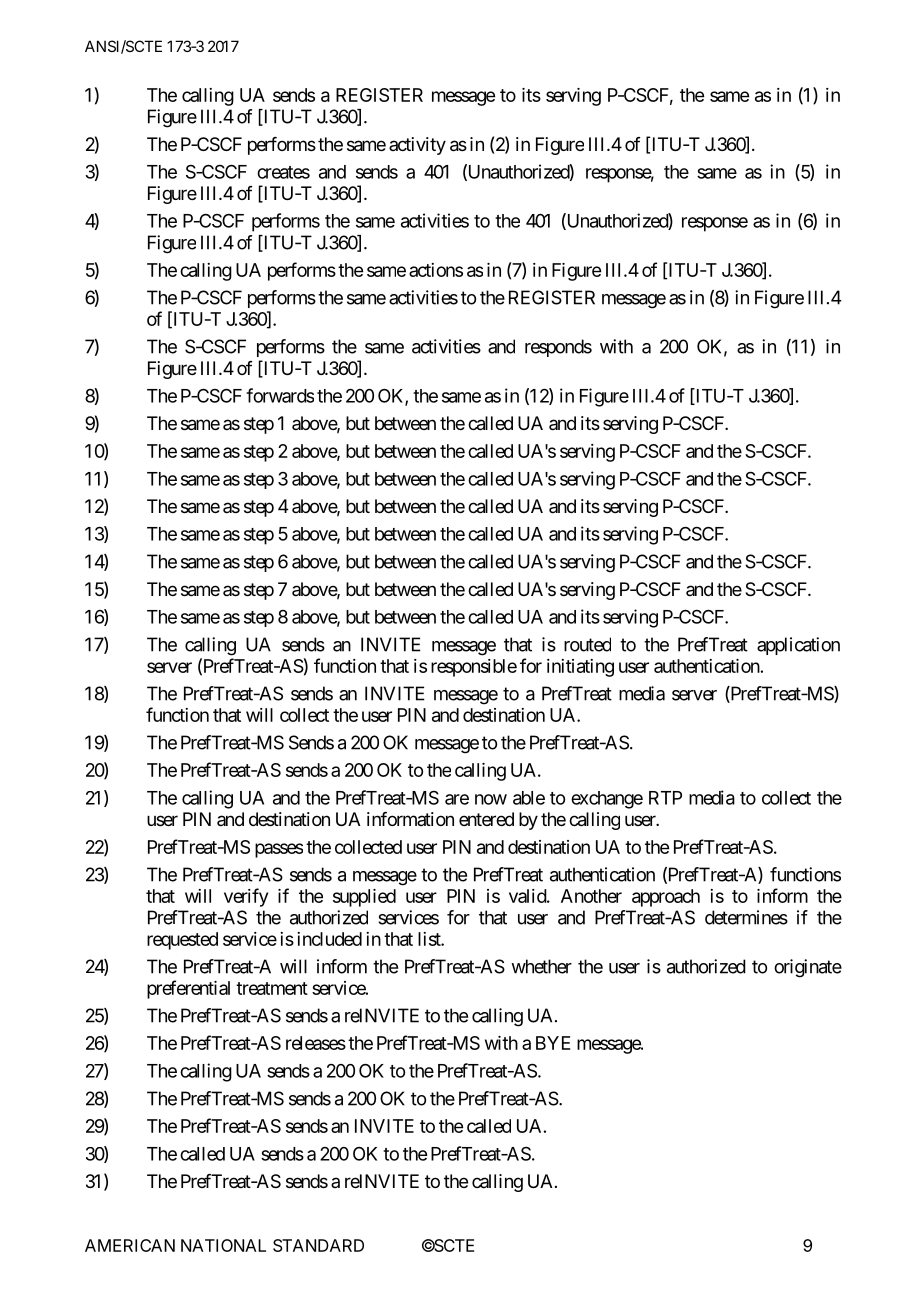 The image size is (924, 1307). Describe the element at coordinates (318, 1245) in the page. I see `STANDARD` at that location.
